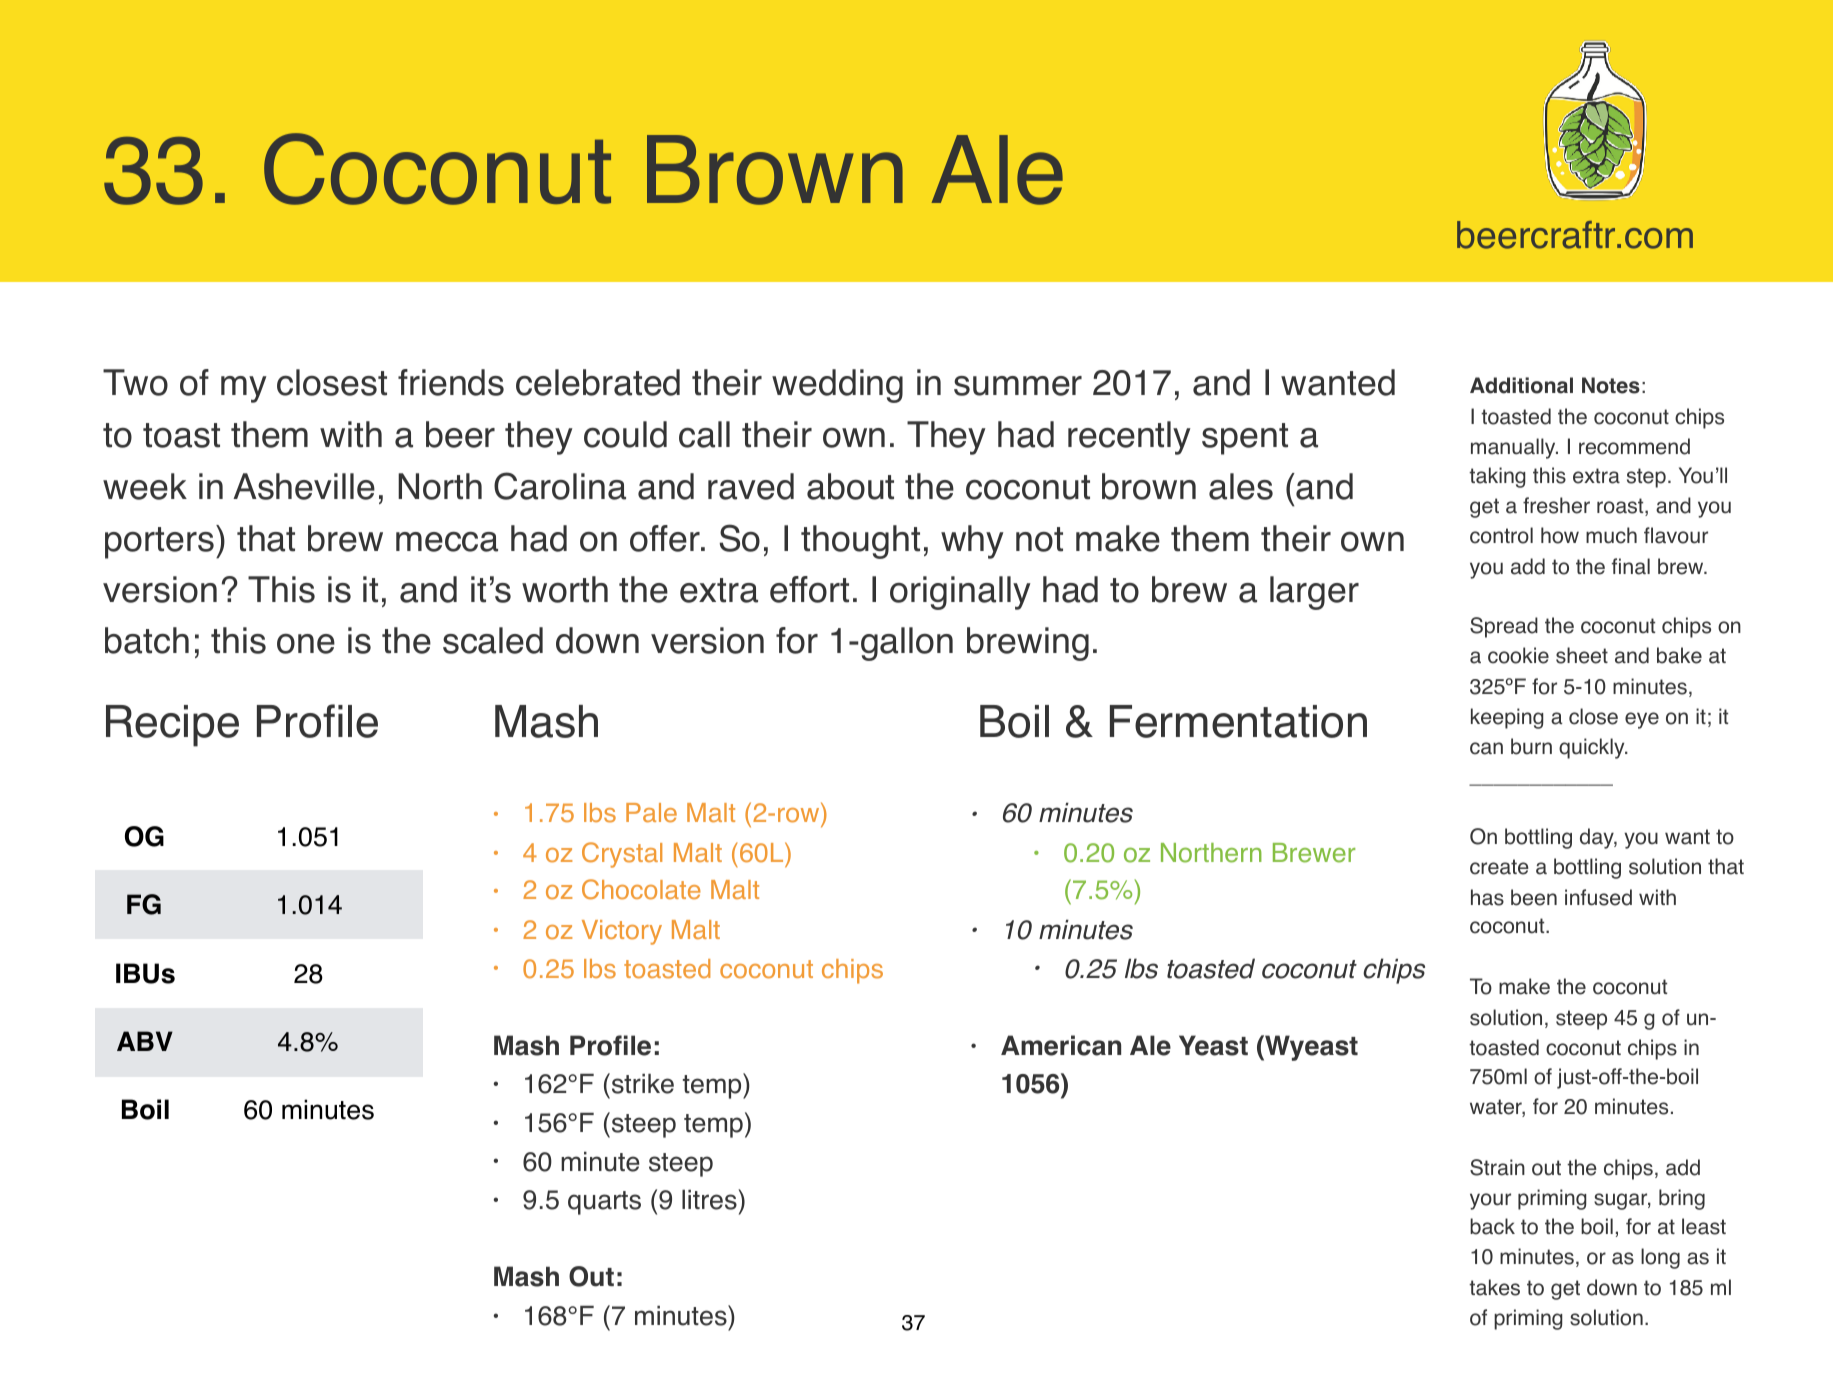 This page has width=1833, height=1374. I want to click on create, so click(1499, 867).
